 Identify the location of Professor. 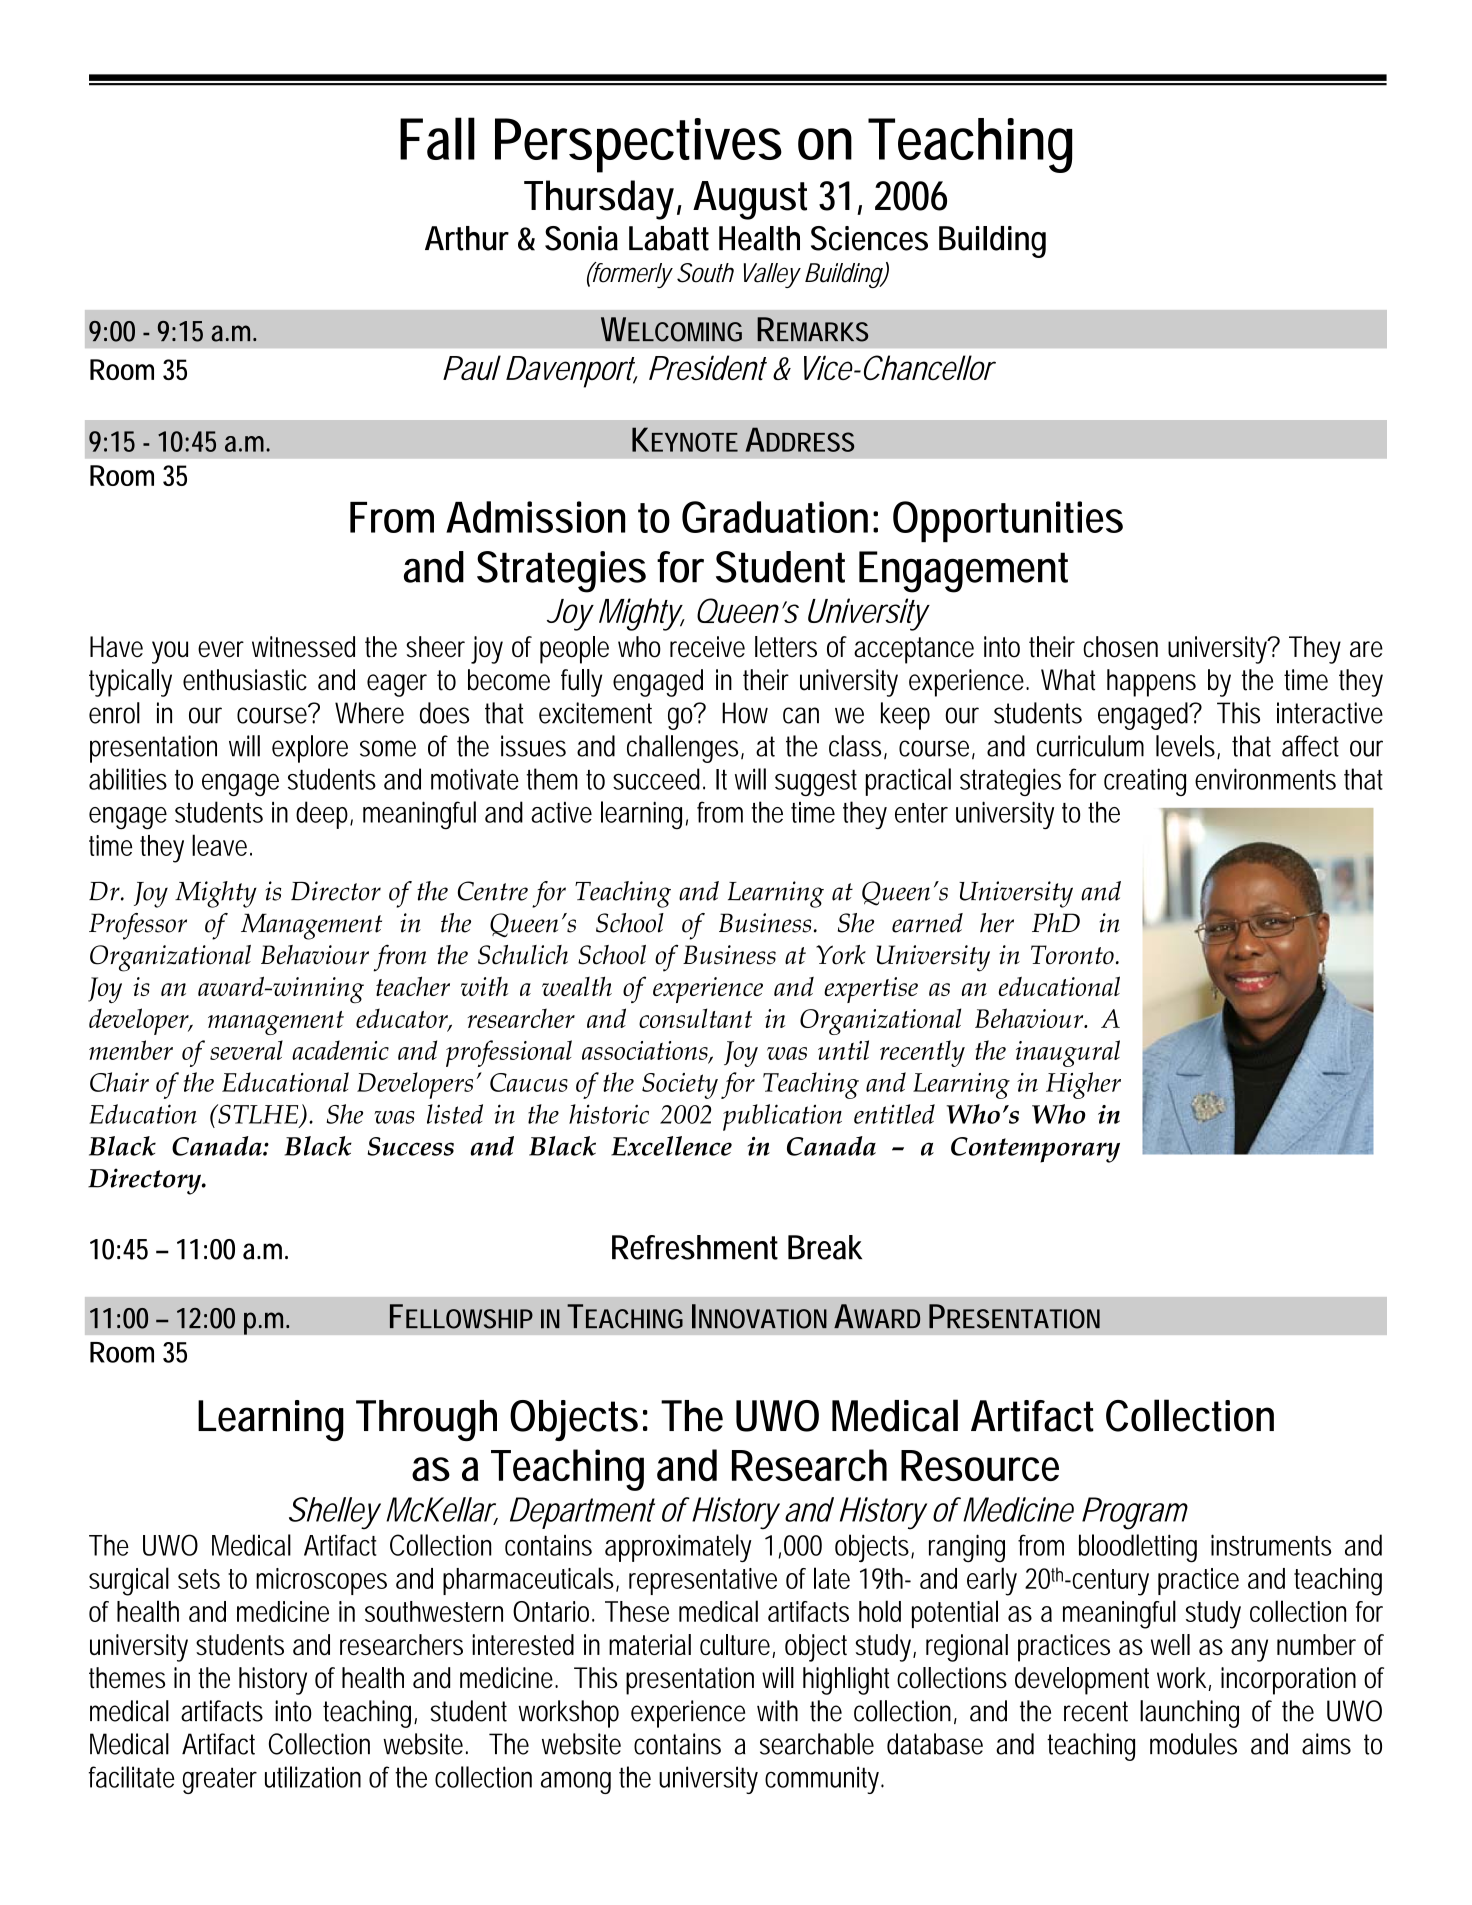
(138, 926).
